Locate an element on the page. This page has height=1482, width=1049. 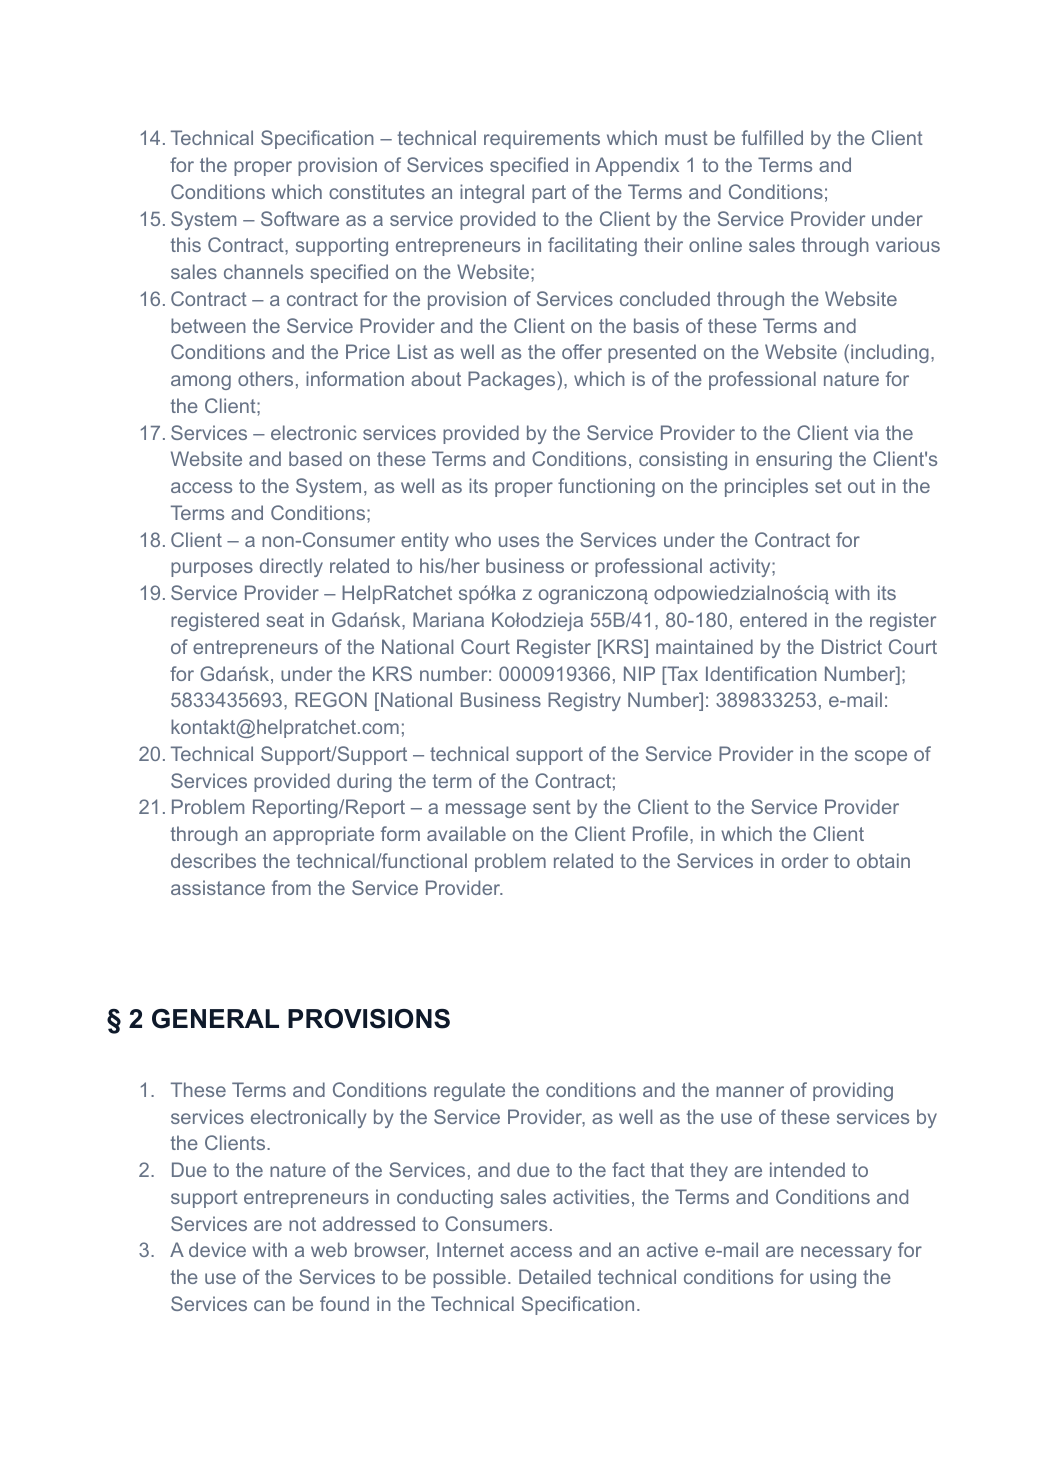
regulate is located at coordinates (469, 1091).
